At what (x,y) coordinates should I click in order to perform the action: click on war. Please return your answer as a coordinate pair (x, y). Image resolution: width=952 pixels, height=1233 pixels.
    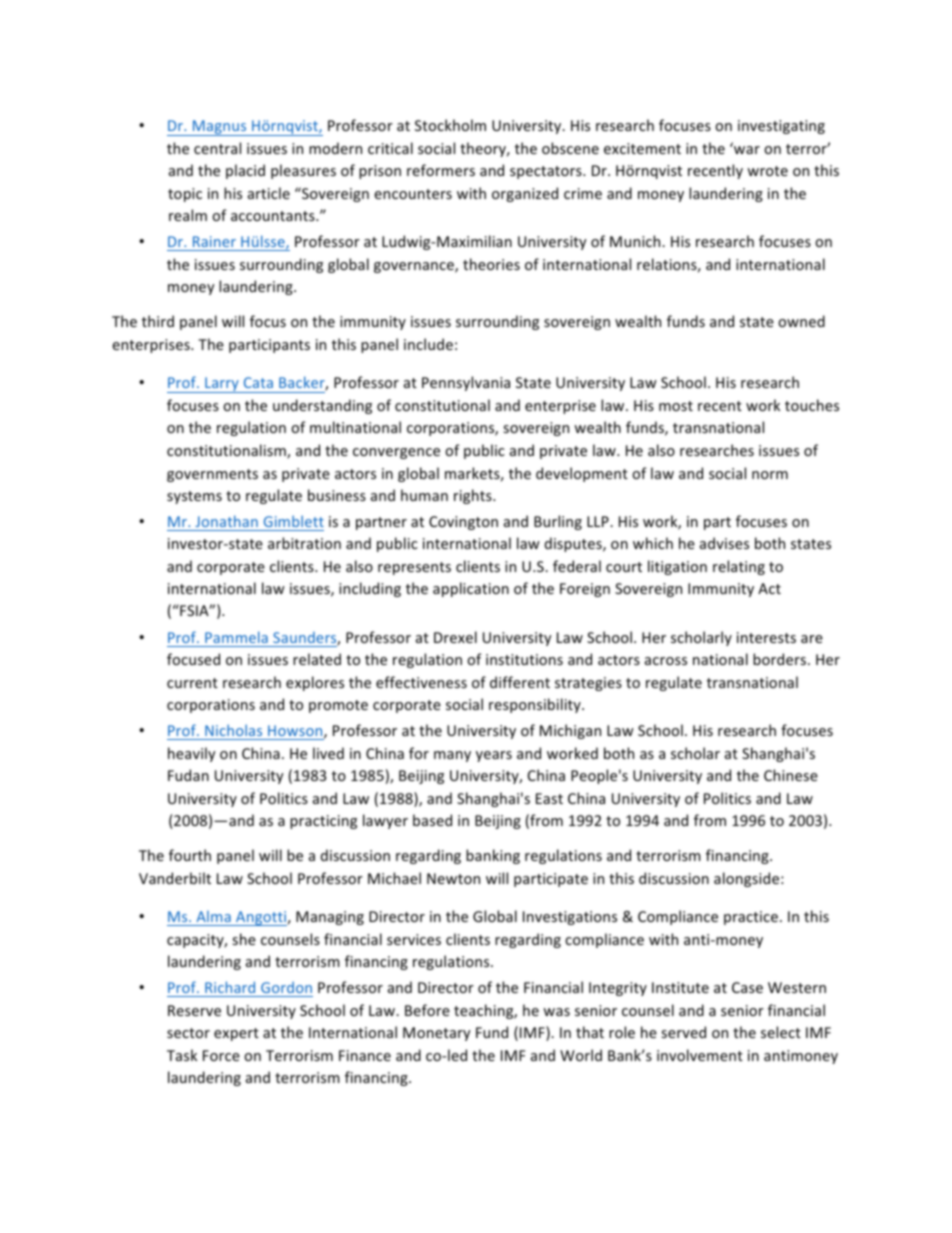
    Looking at the image, I should click on (746, 149).
